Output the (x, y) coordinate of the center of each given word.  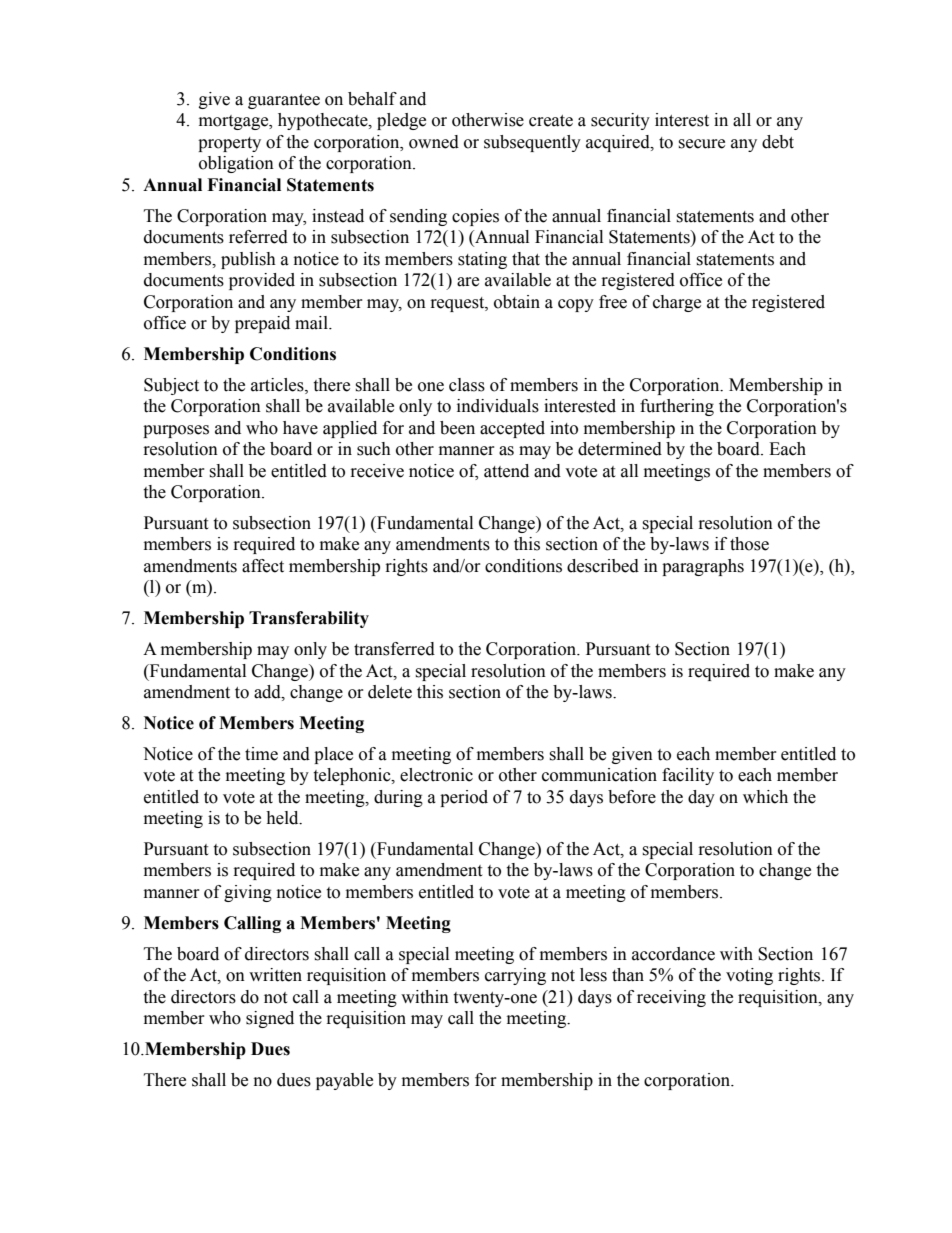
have (300, 428)
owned (434, 142)
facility (688, 776)
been (457, 428)
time (261, 754)
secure (701, 144)
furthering (677, 407)
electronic (436, 775)
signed (270, 1019)
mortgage (235, 122)
